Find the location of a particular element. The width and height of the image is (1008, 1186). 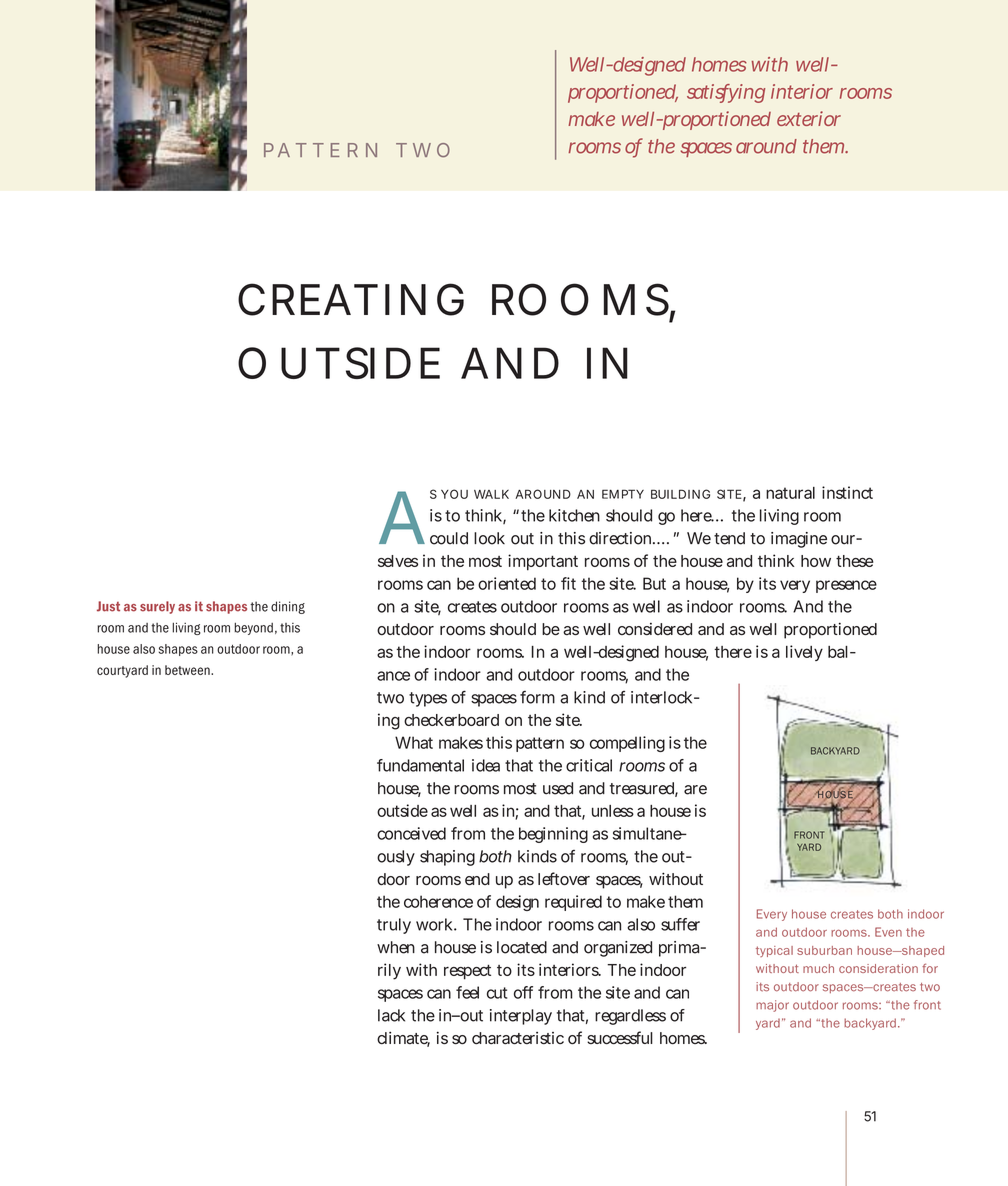

instinct is located at coordinates (847, 492).
